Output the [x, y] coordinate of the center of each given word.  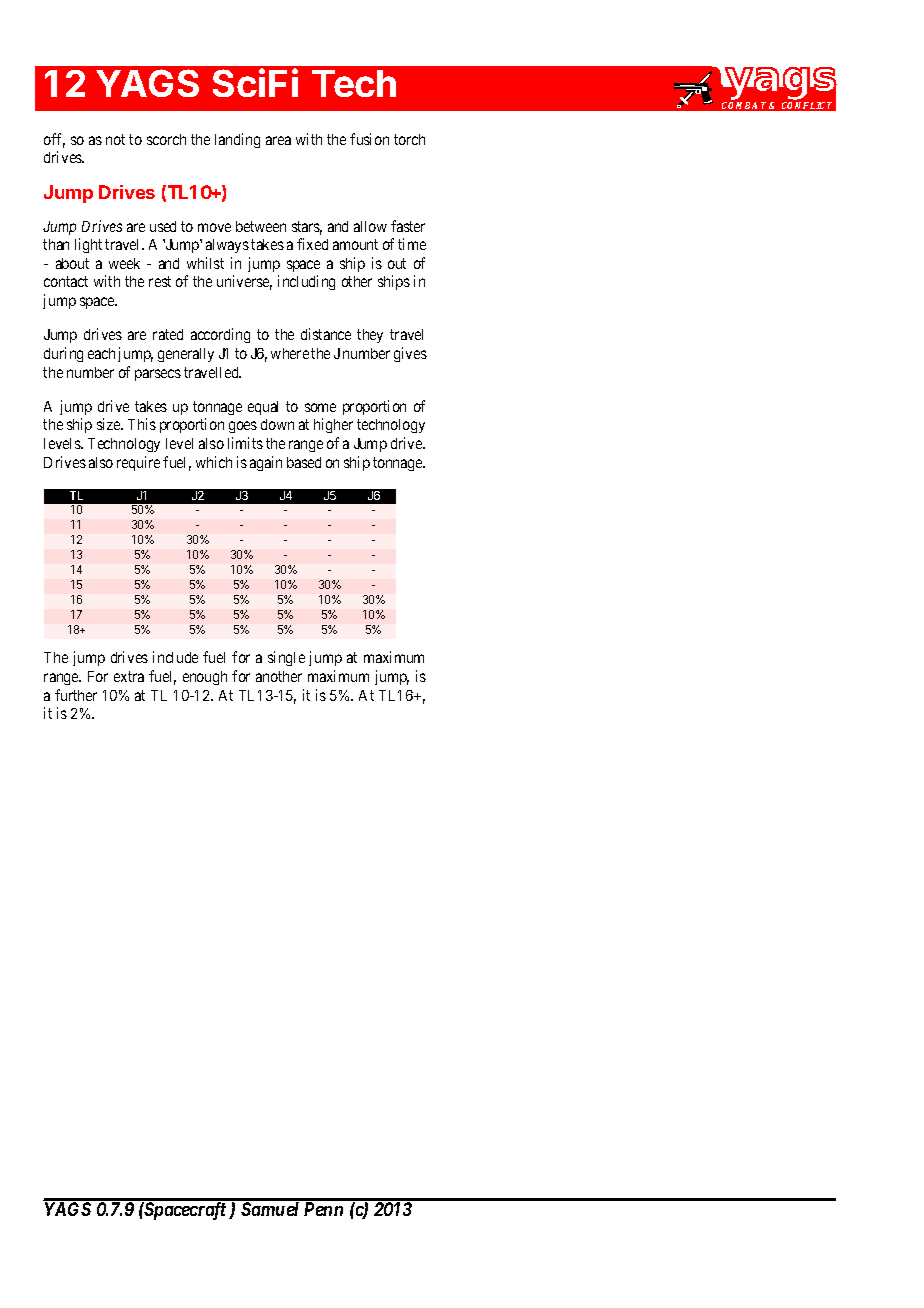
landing [237, 140]
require [138, 463]
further [76, 695]
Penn [323, 1209]
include [175, 657]
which [214, 462]
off [54, 140]
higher [333, 425]
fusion [369, 139]
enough [205, 678]
